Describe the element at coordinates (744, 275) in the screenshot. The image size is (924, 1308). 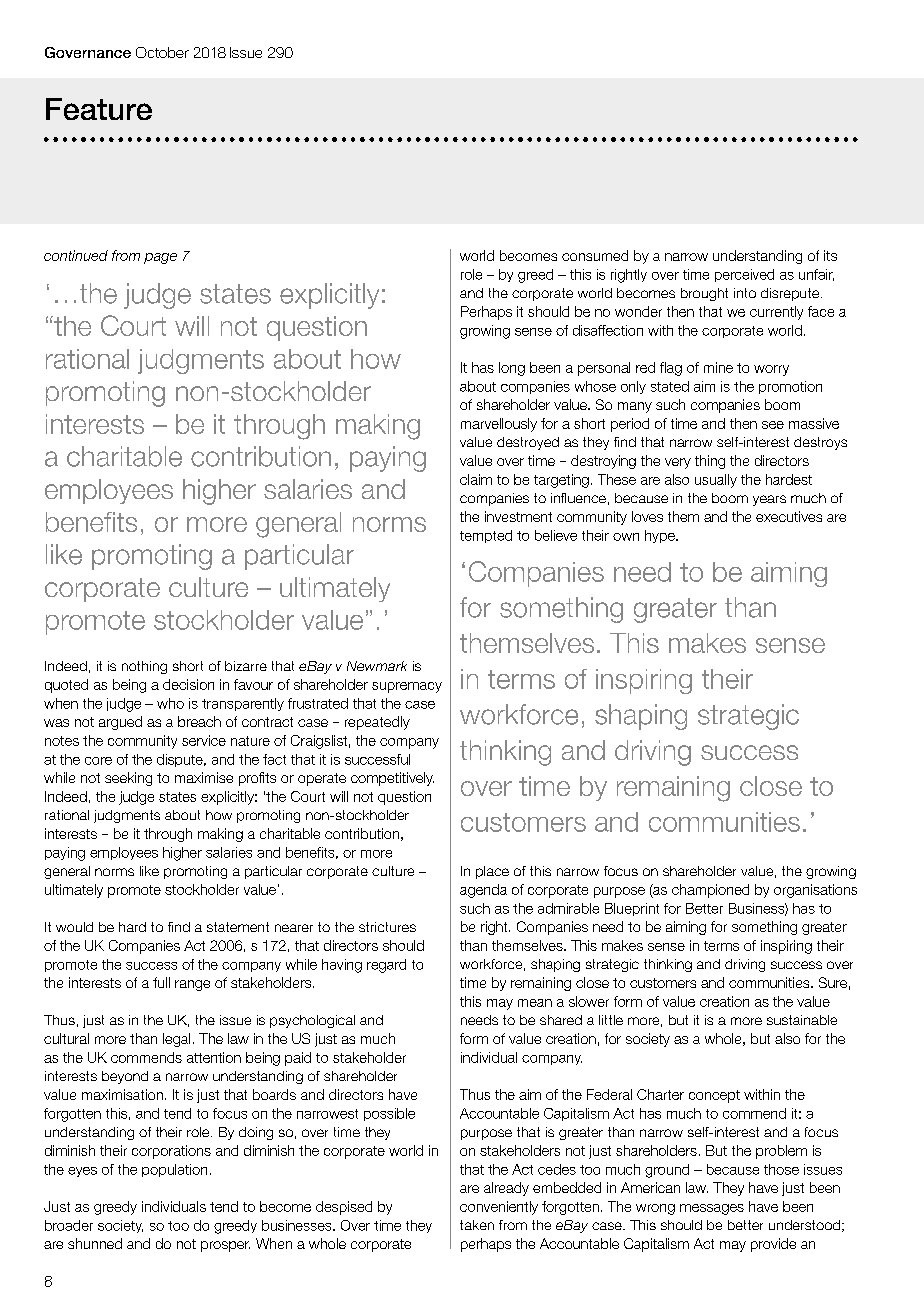
I see `perceived` at that location.
